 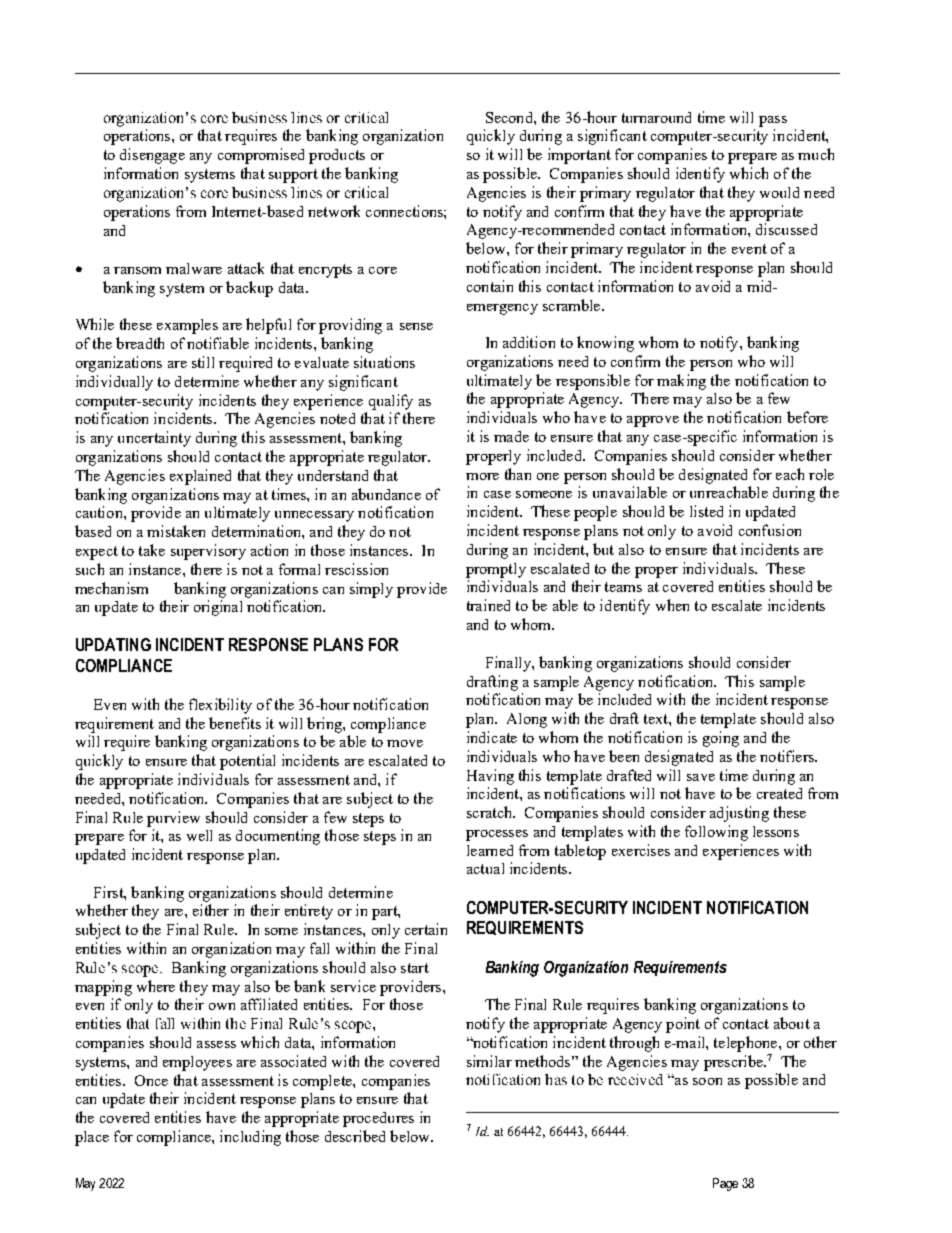 What do you see at coordinates (672, 605) in the page?
I see `when` at bounding box center [672, 605].
